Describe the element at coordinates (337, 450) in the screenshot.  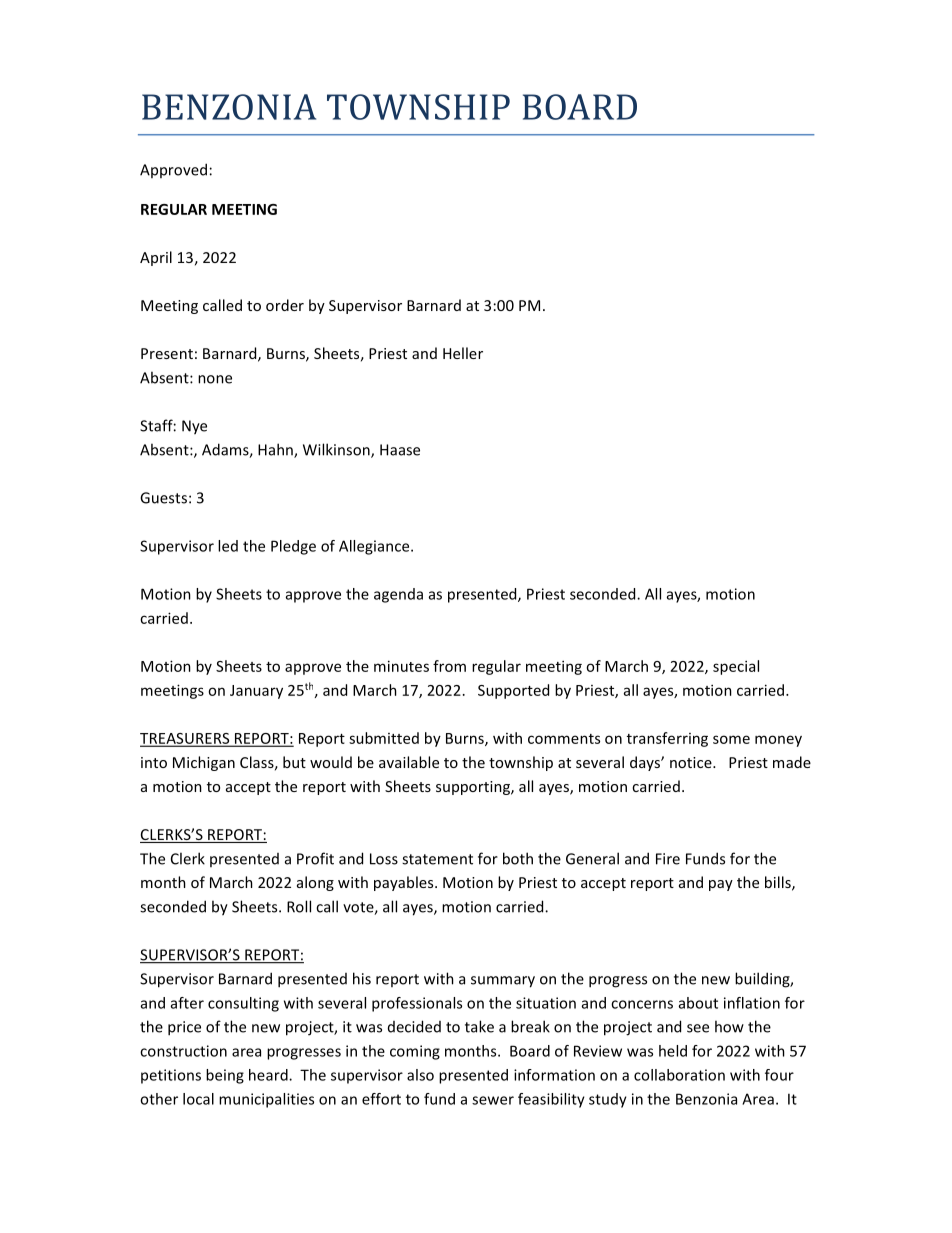
I see `Wilkinson` at that location.
